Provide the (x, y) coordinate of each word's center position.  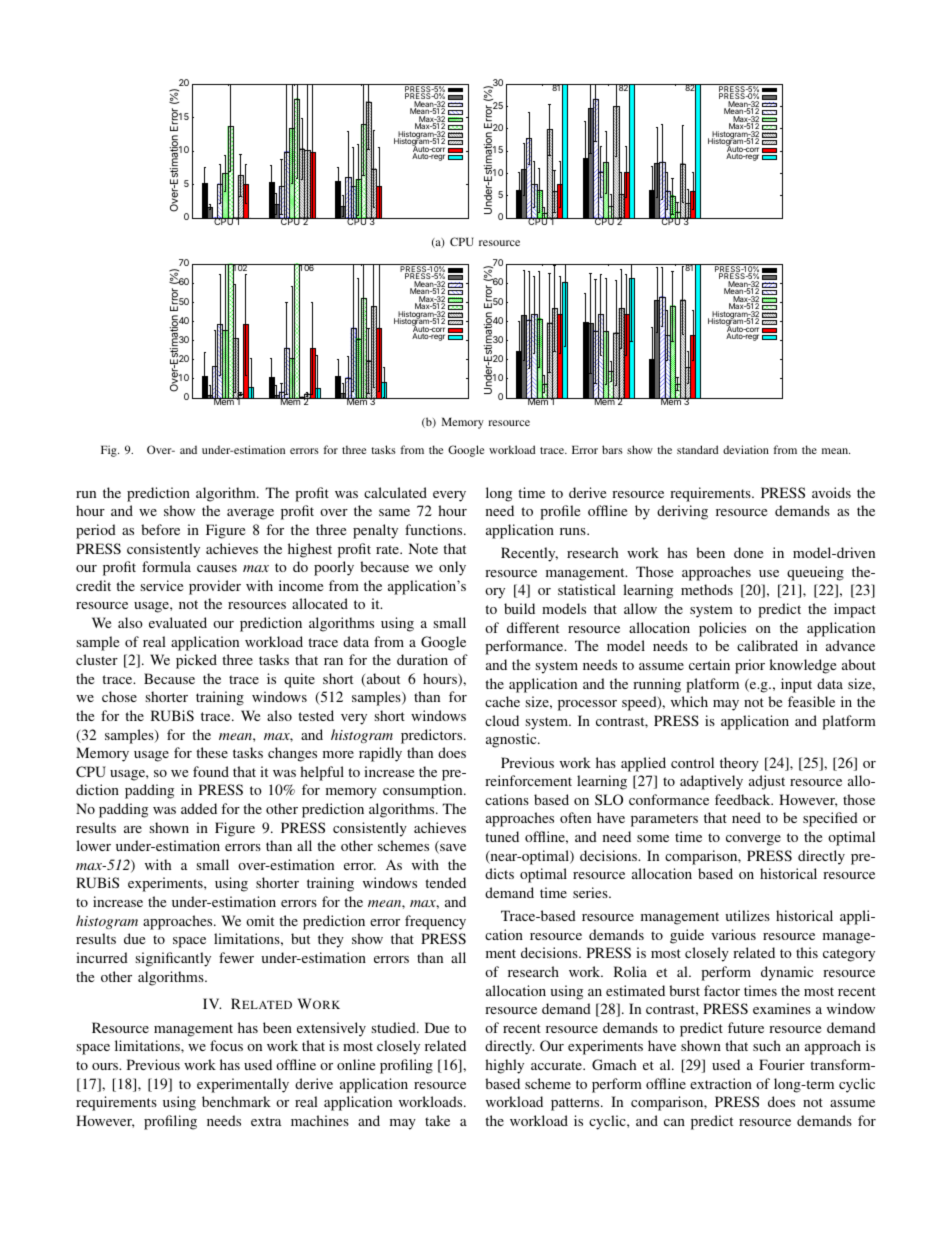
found (211, 771)
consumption (424, 791)
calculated (395, 492)
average (250, 514)
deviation (746, 449)
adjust (767, 782)
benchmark (236, 1101)
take (437, 1120)
